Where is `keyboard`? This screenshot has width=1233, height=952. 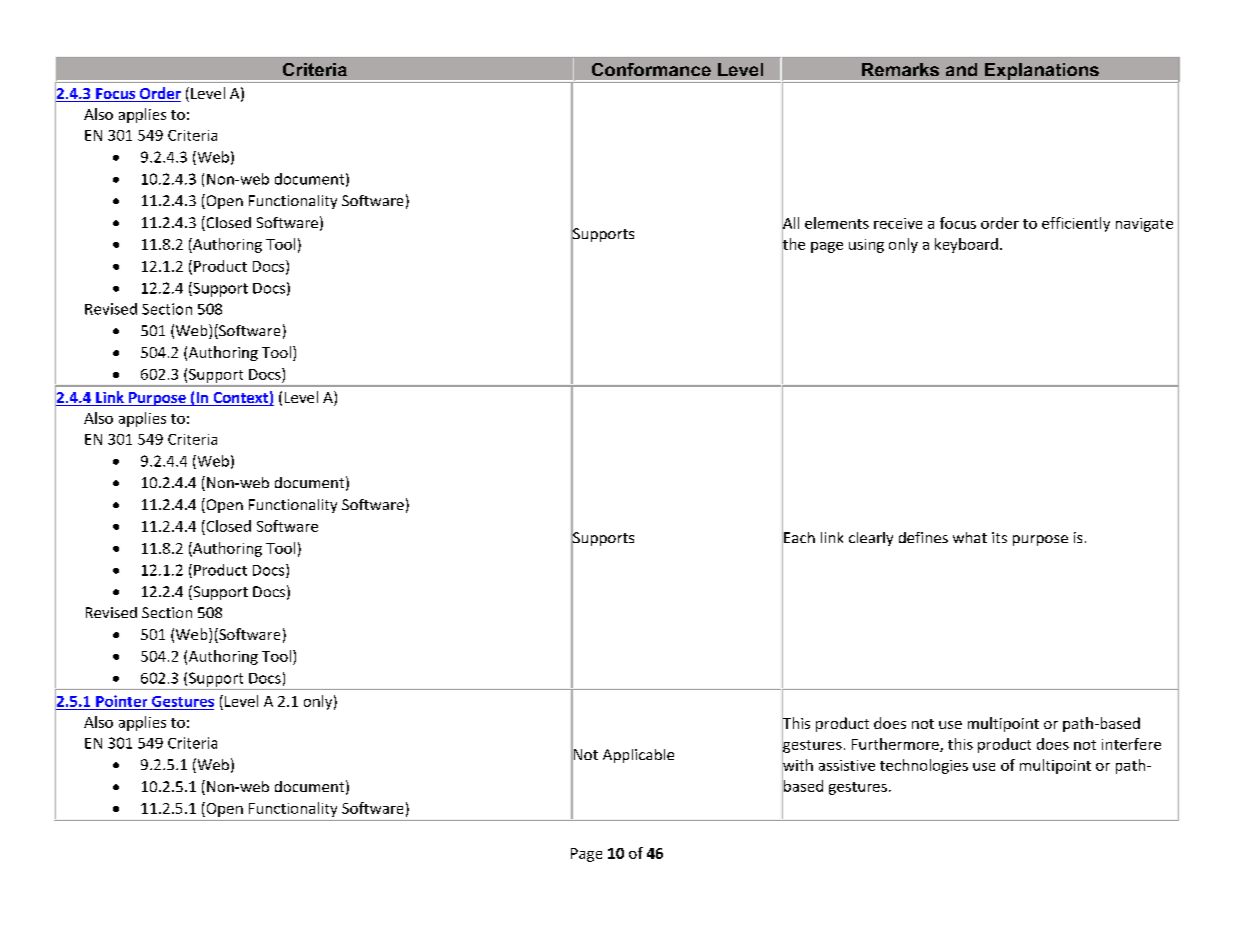
keyboard is located at coordinates (966, 245).
